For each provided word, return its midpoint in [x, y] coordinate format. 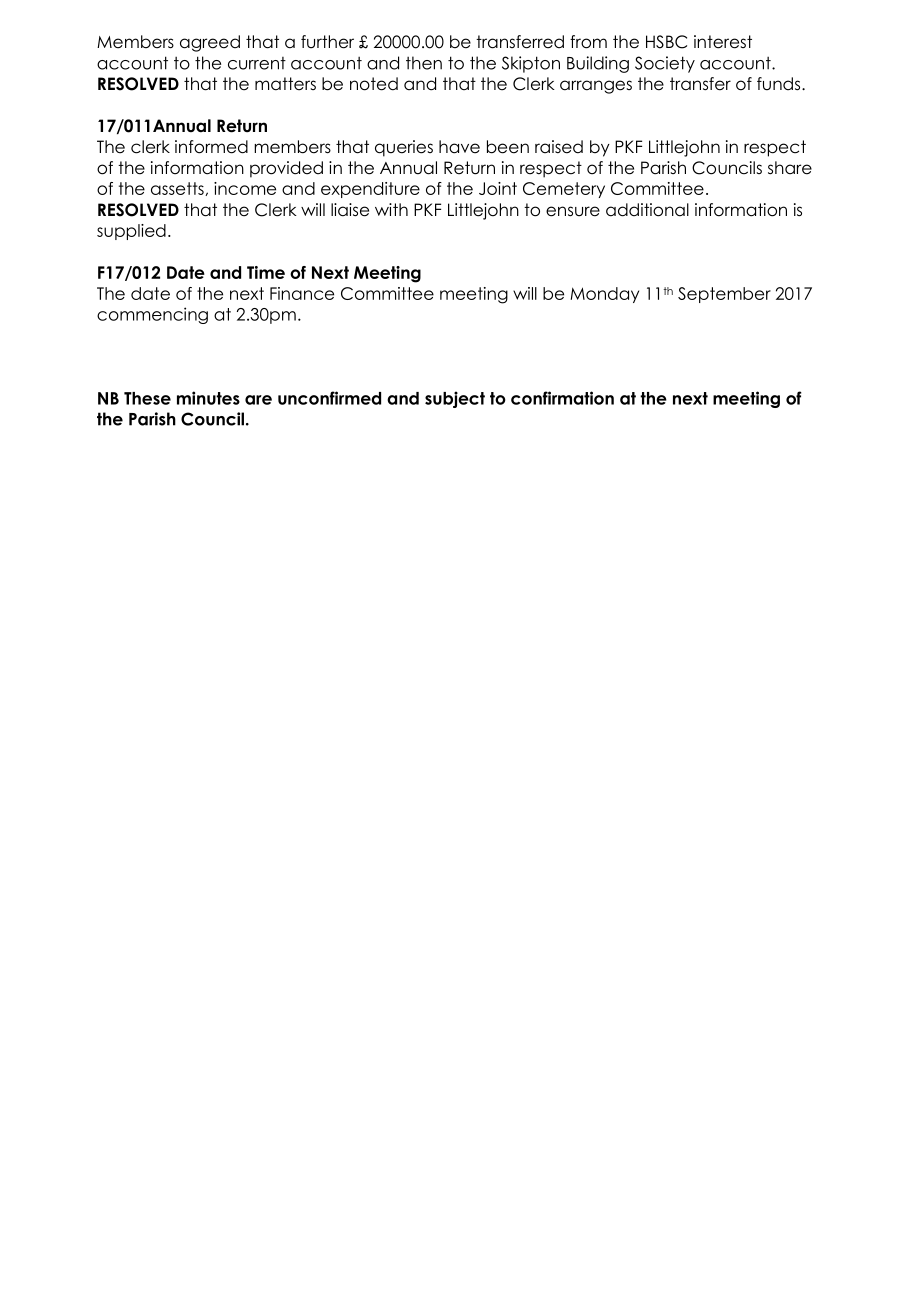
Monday [604, 295]
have [459, 147]
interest [723, 42]
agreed [210, 43]
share [790, 168]
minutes [208, 398]
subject [455, 399]
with [391, 209]
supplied [131, 232]
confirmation [562, 398]
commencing [152, 315]
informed [211, 147]
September [724, 295]
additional [647, 210]
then [424, 63]
